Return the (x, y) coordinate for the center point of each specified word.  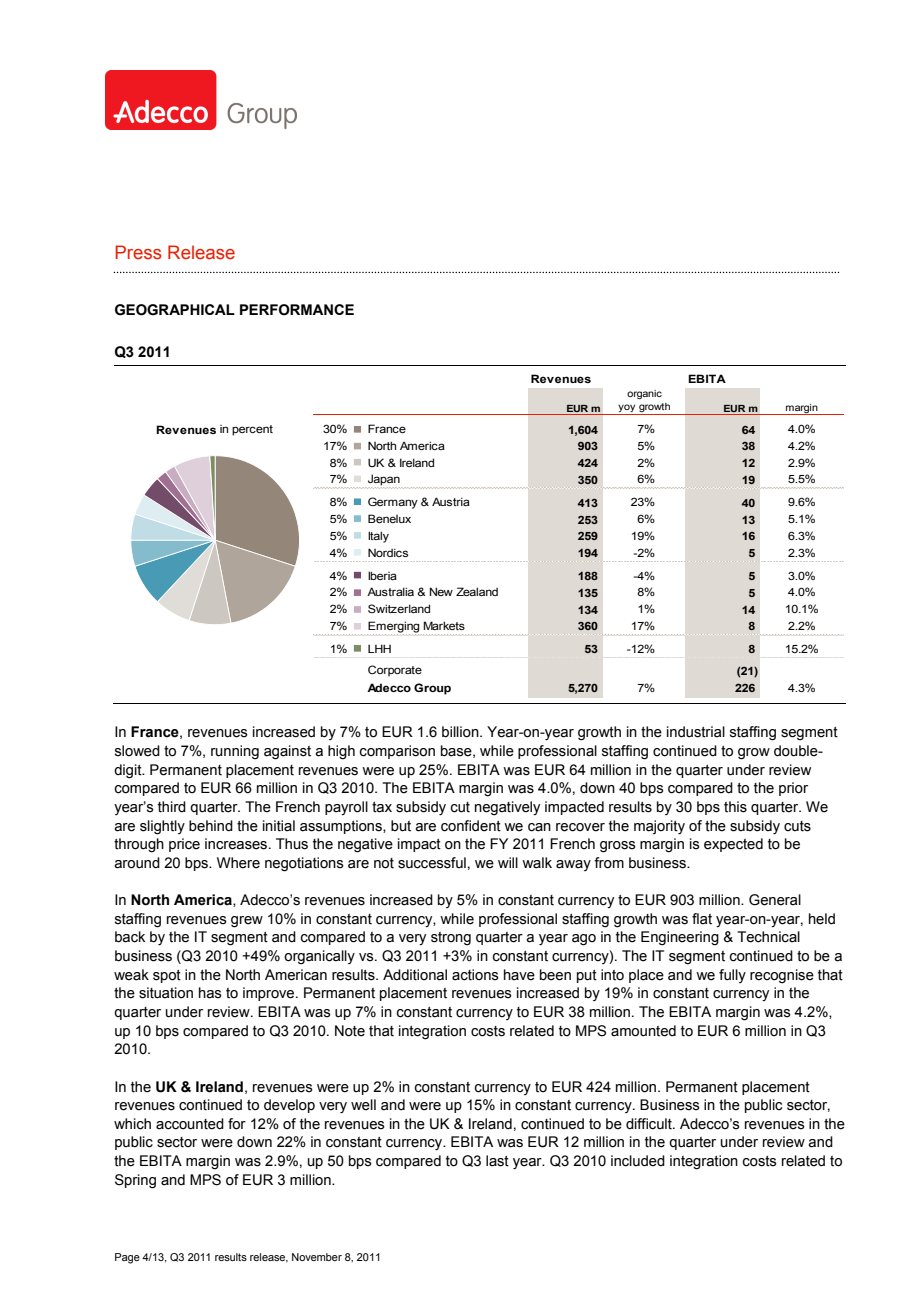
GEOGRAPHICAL (175, 310)
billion (461, 732)
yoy (627, 409)
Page (127, 1258)
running (235, 752)
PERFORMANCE (297, 310)
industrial (696, 732)
